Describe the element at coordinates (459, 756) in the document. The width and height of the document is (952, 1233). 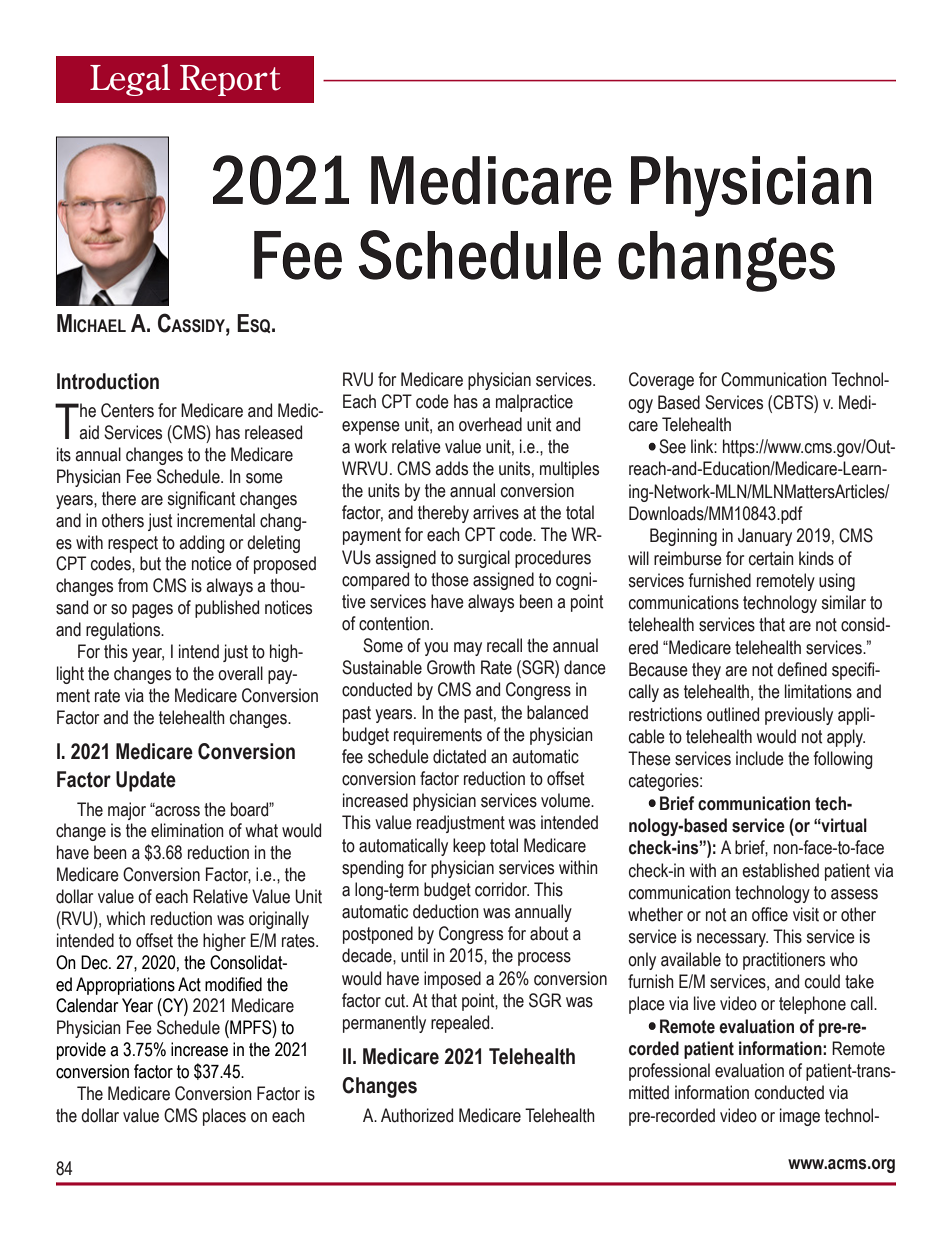
I see `dictated` at that location.
